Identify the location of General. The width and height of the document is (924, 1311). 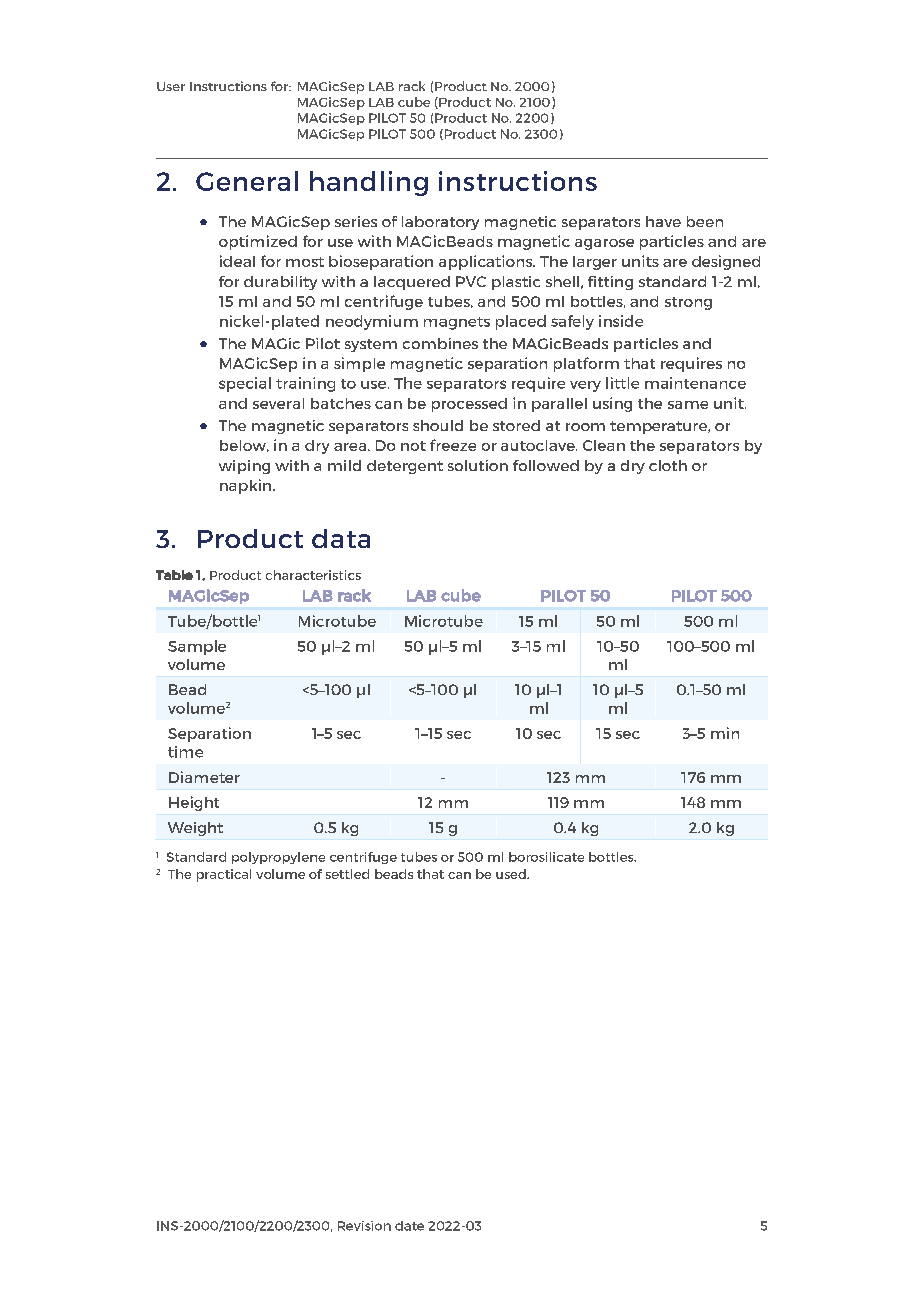
(247, 181).
